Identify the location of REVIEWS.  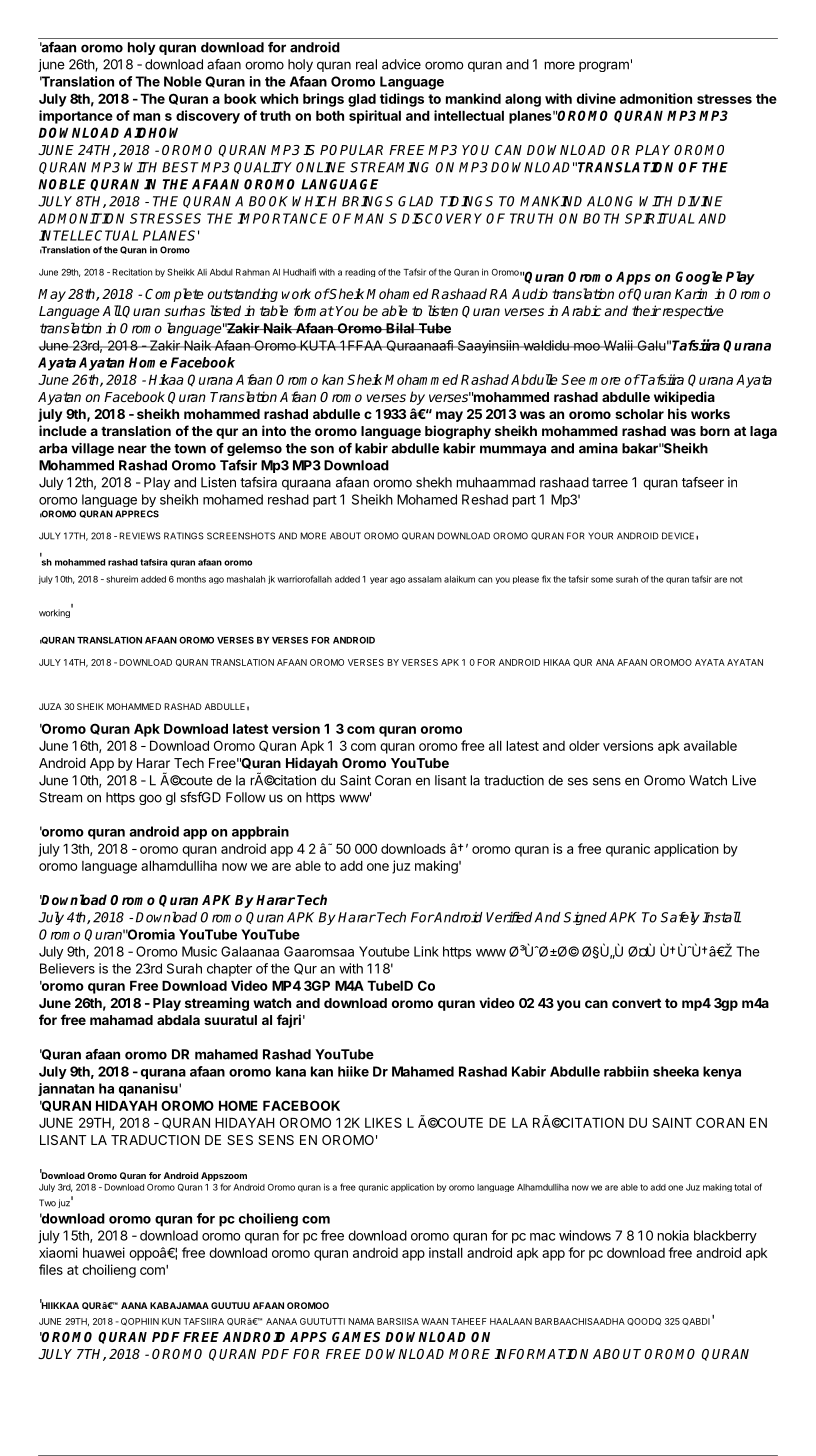
(140, 536).
